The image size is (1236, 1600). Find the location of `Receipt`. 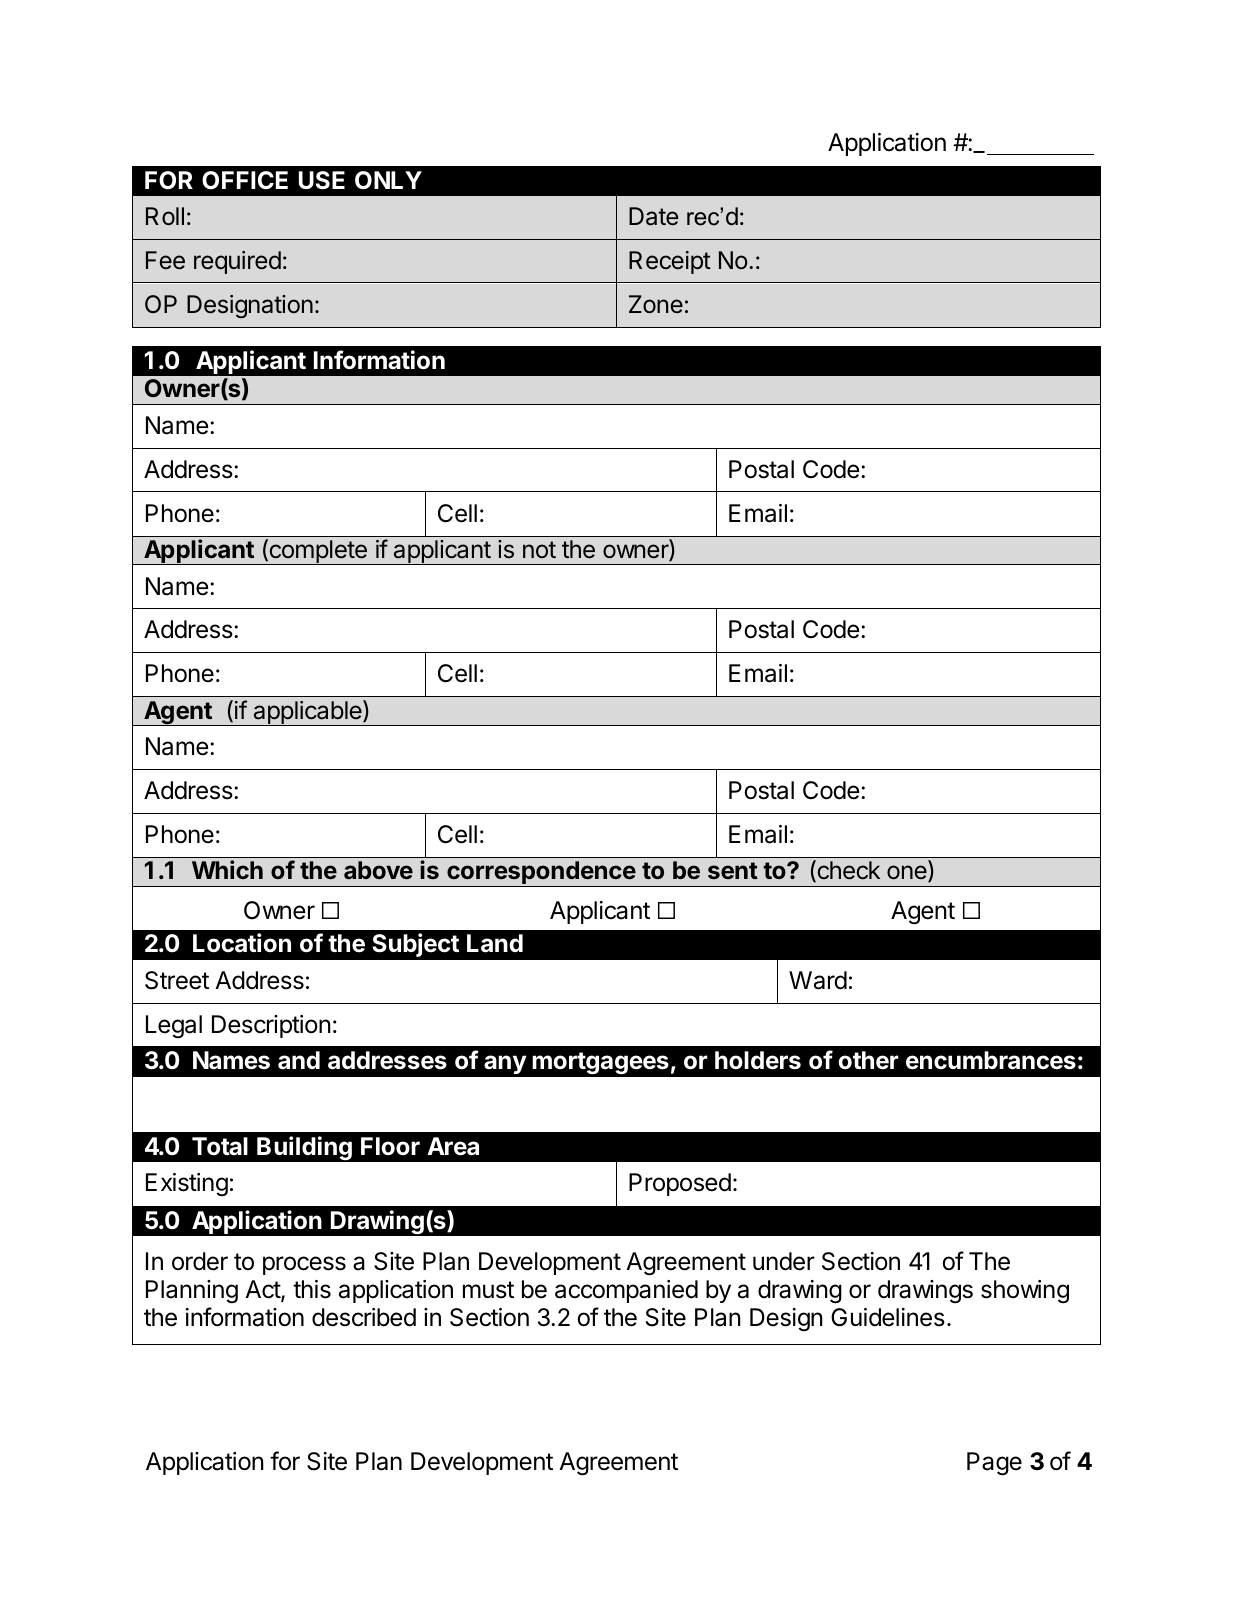

Receipt is located at coordinates (670, 262).
